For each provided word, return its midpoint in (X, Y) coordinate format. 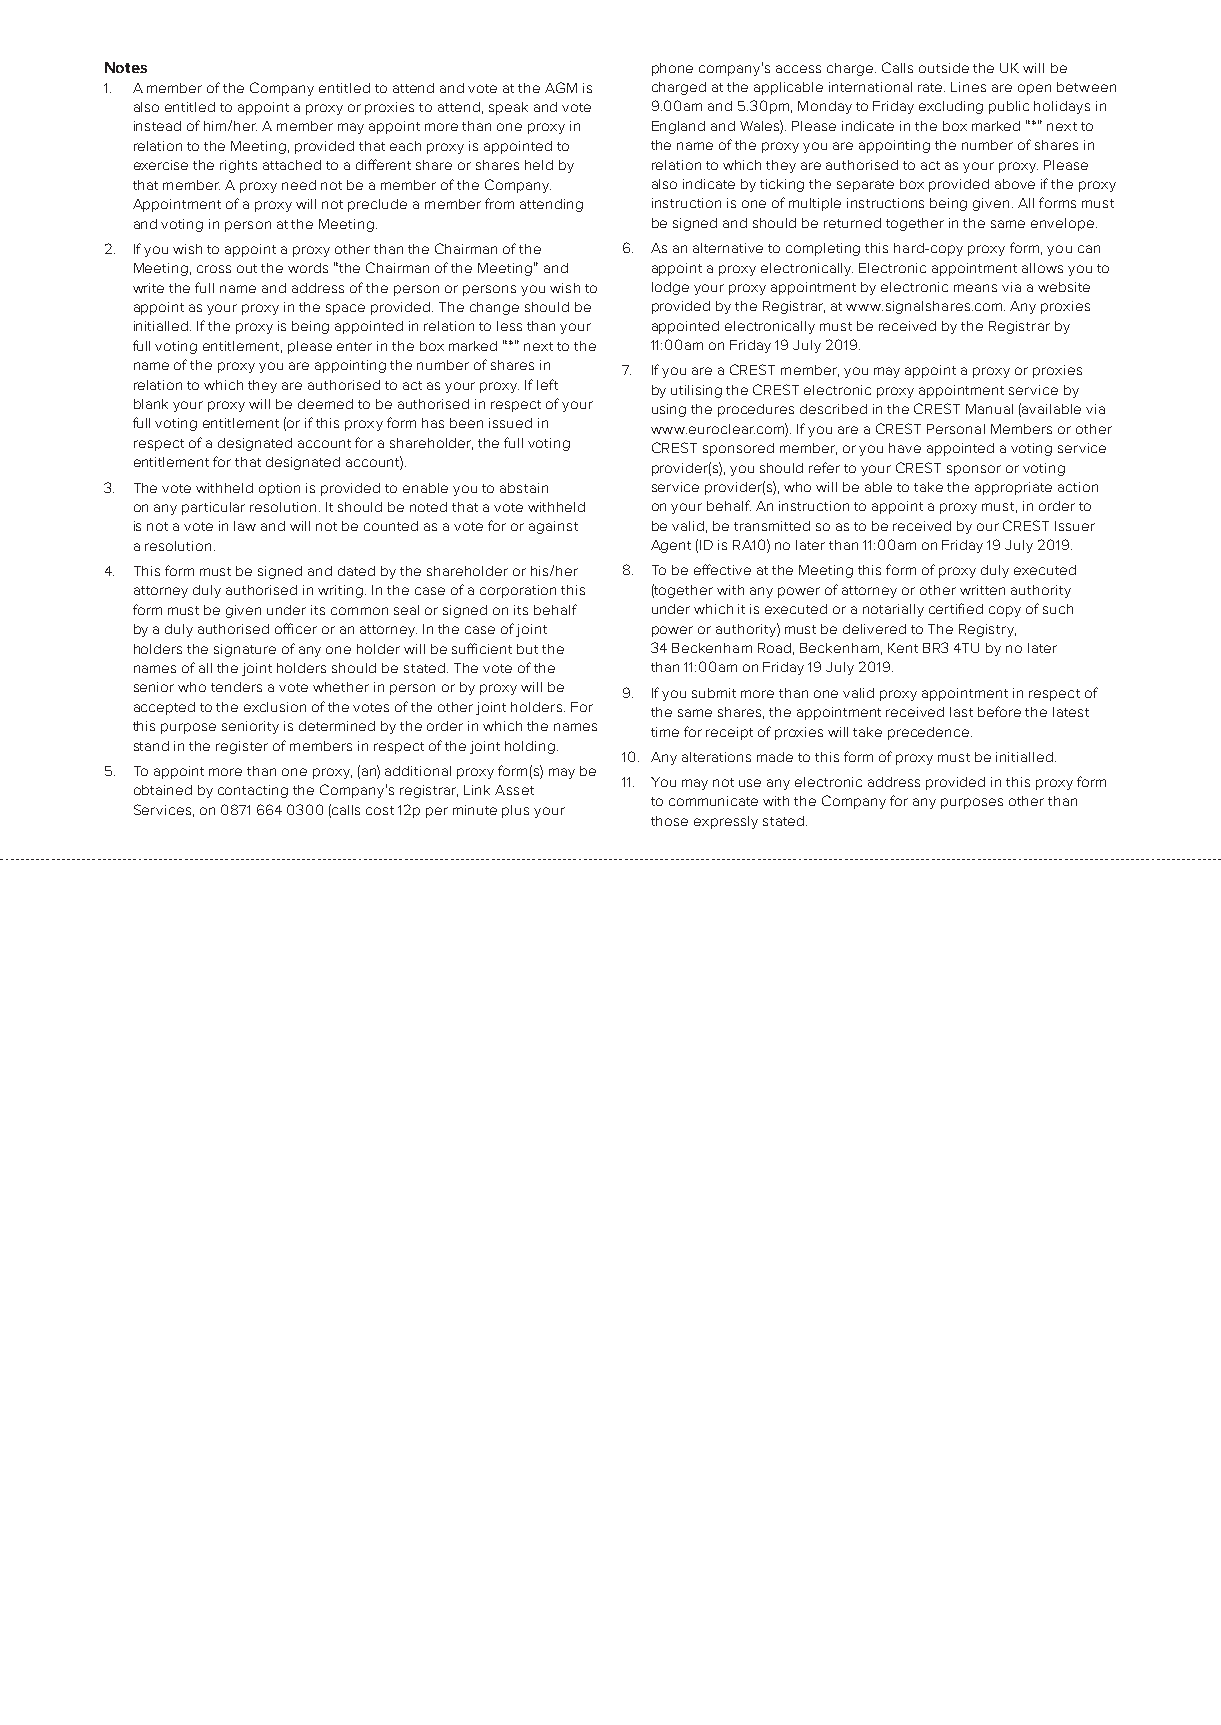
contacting (253, 791)
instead (157, 126)
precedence (930, 733)
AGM (561, 87)
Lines (968, 87)
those (669, 821)
